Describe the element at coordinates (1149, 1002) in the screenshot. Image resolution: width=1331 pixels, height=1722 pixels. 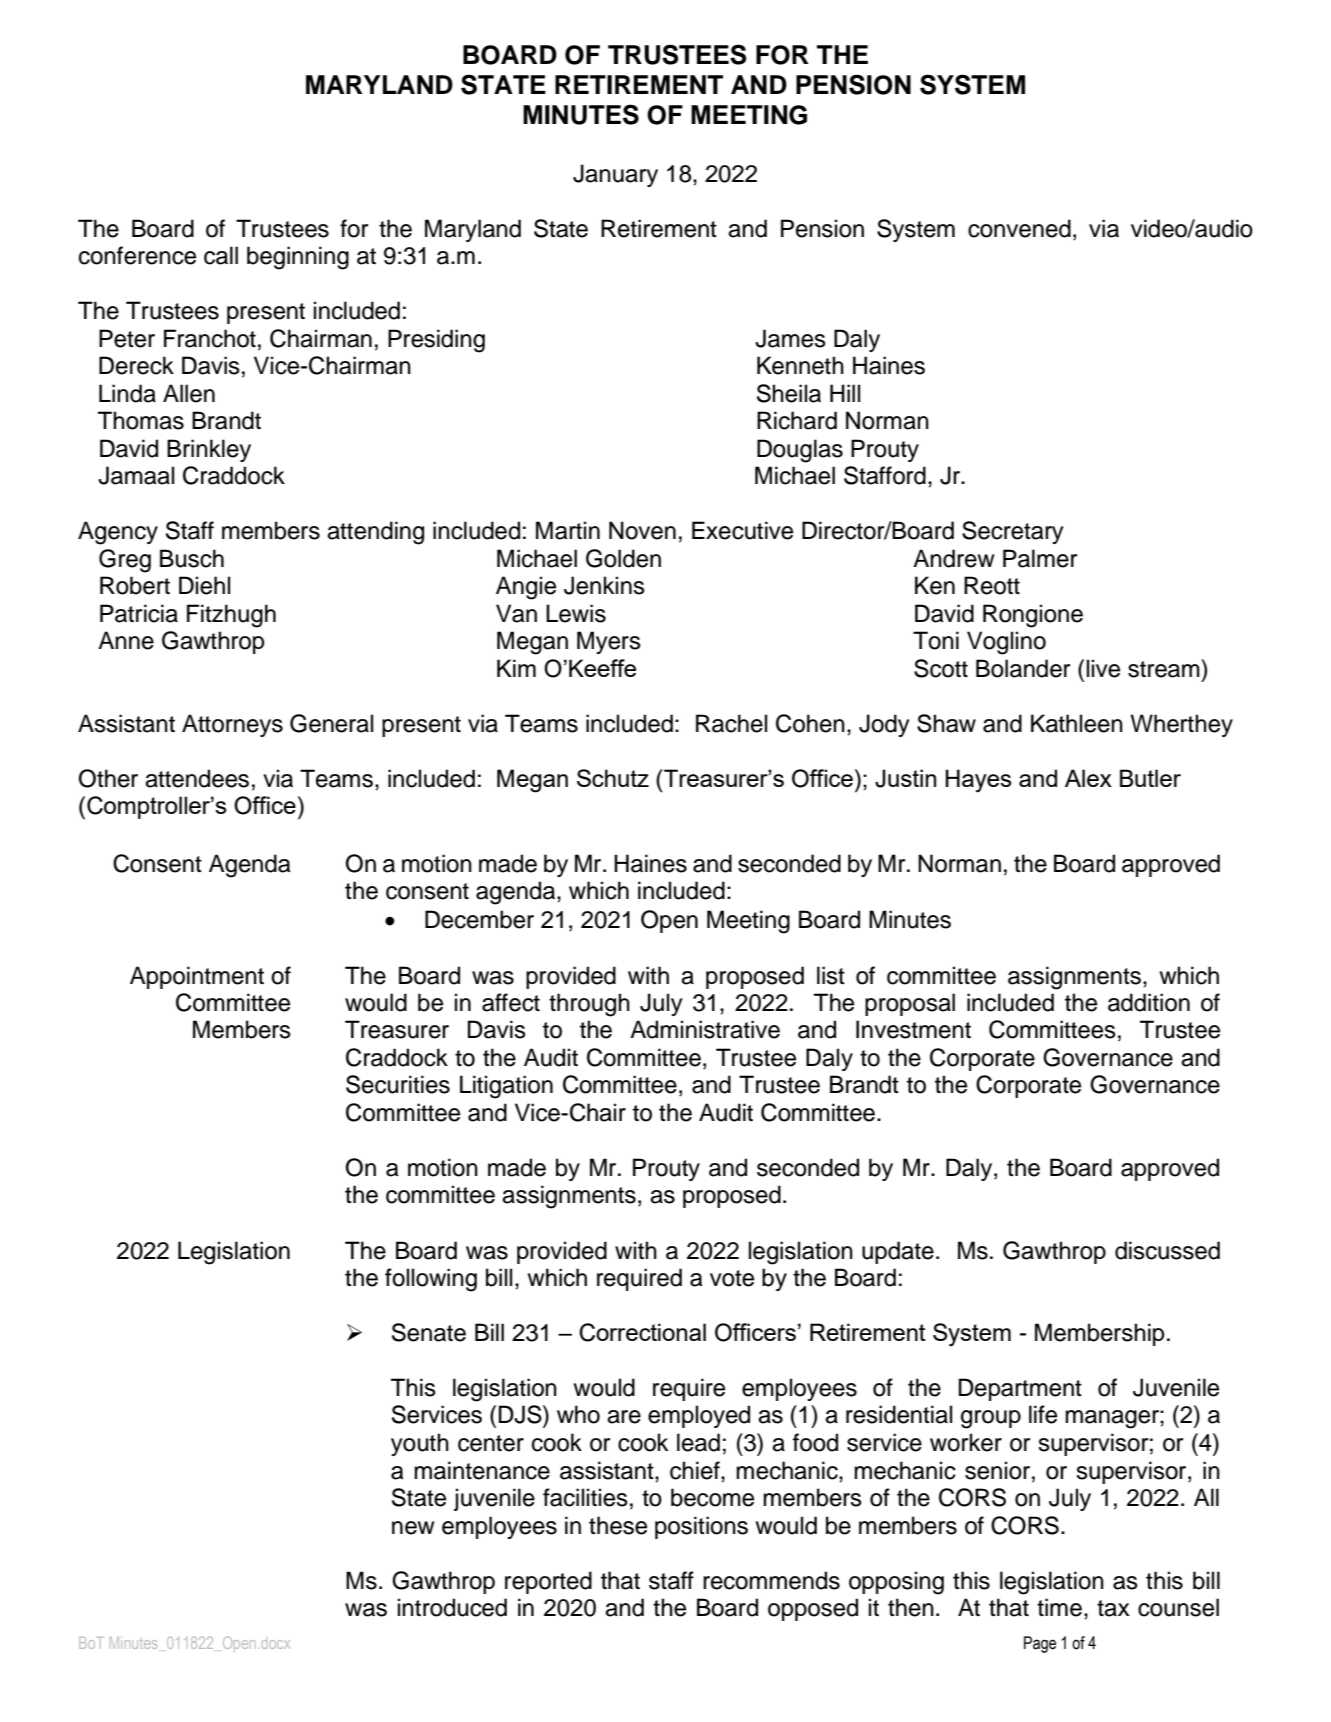
I see `addition` at that location.
